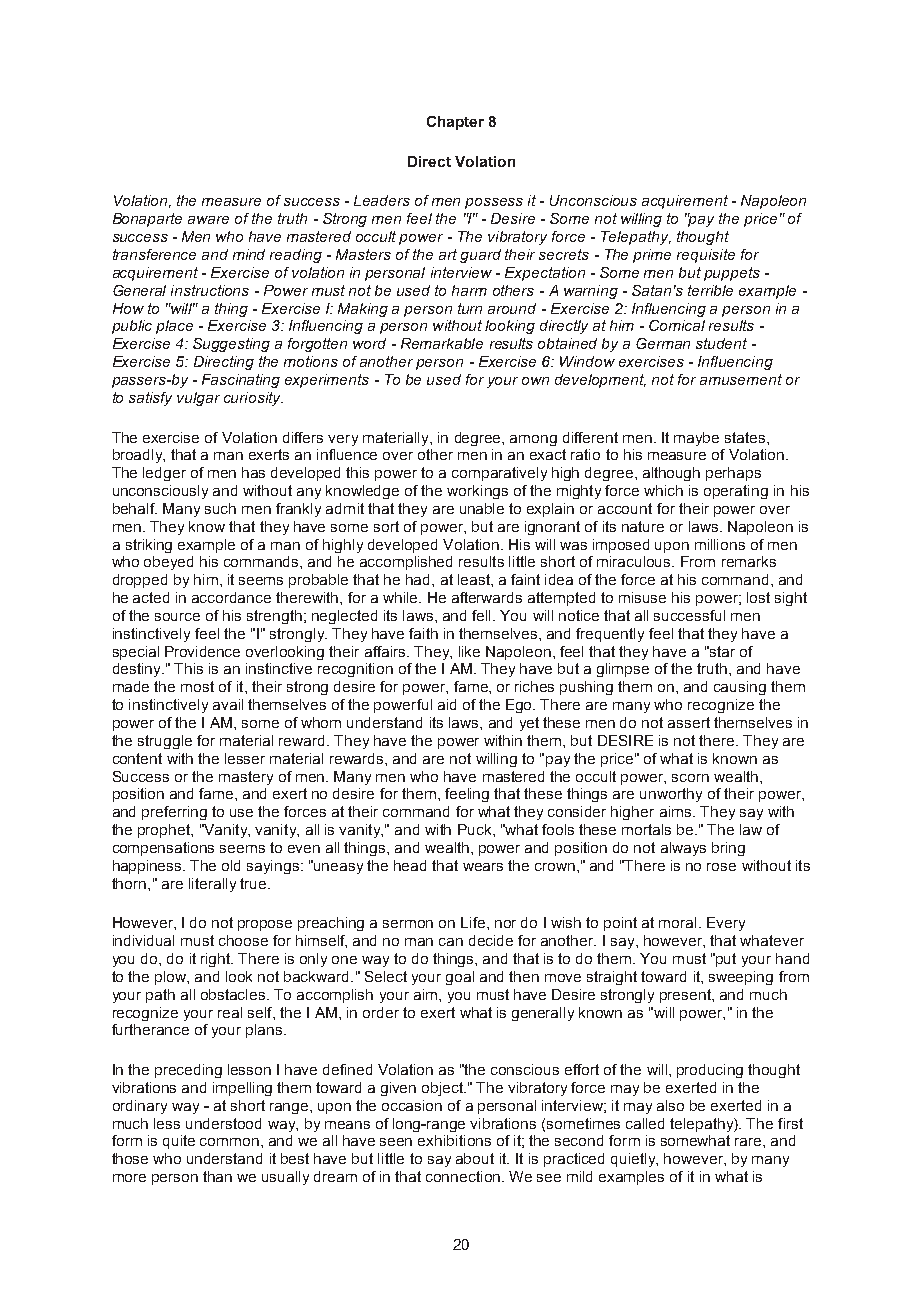 The width and height of the screenshot is (924, 1308). What do you see at coordinates (670, 1105) in the screenshot?
I see `also` at bounding box center [670, 1105].
